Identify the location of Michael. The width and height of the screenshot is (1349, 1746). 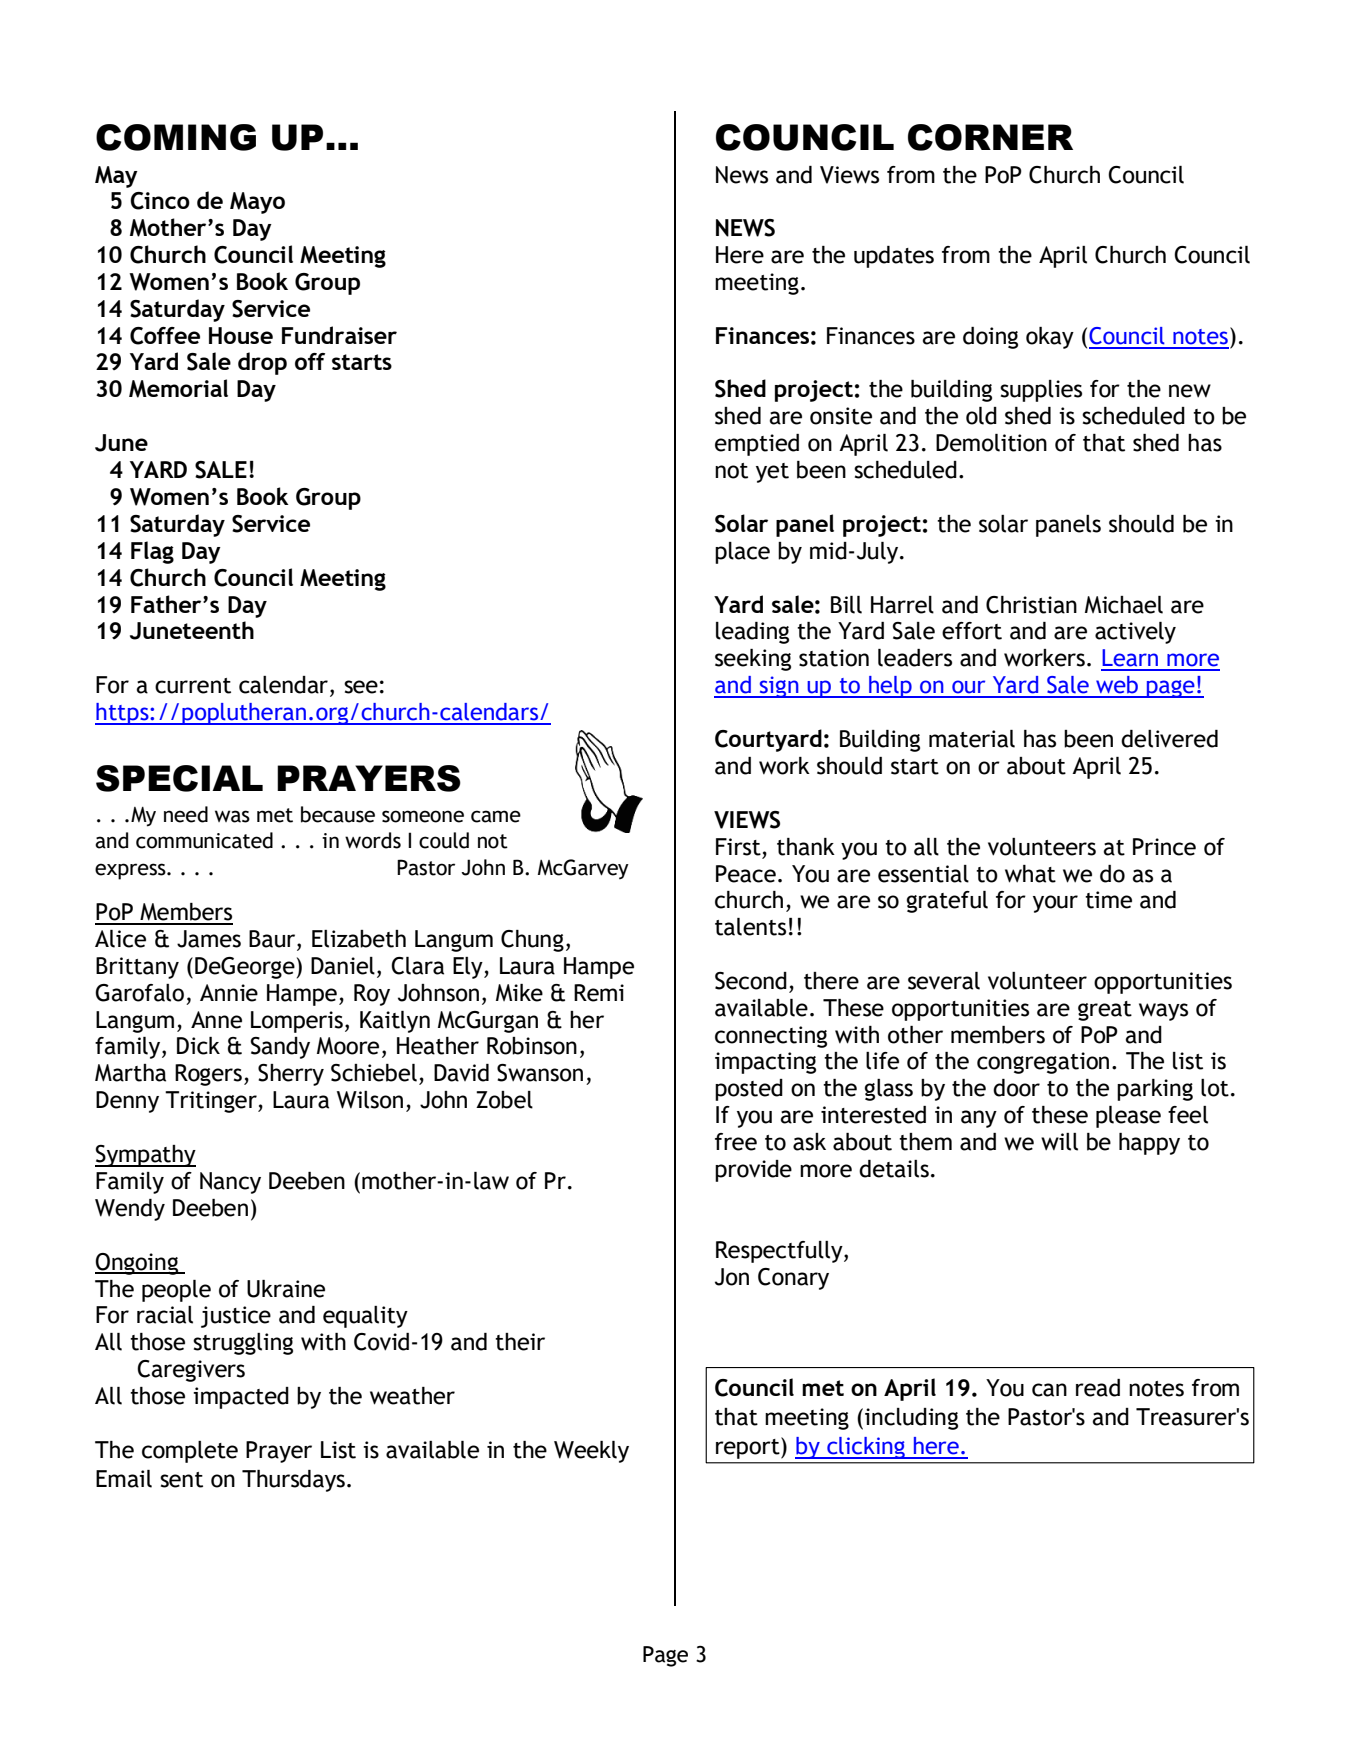
(1124, 605).
